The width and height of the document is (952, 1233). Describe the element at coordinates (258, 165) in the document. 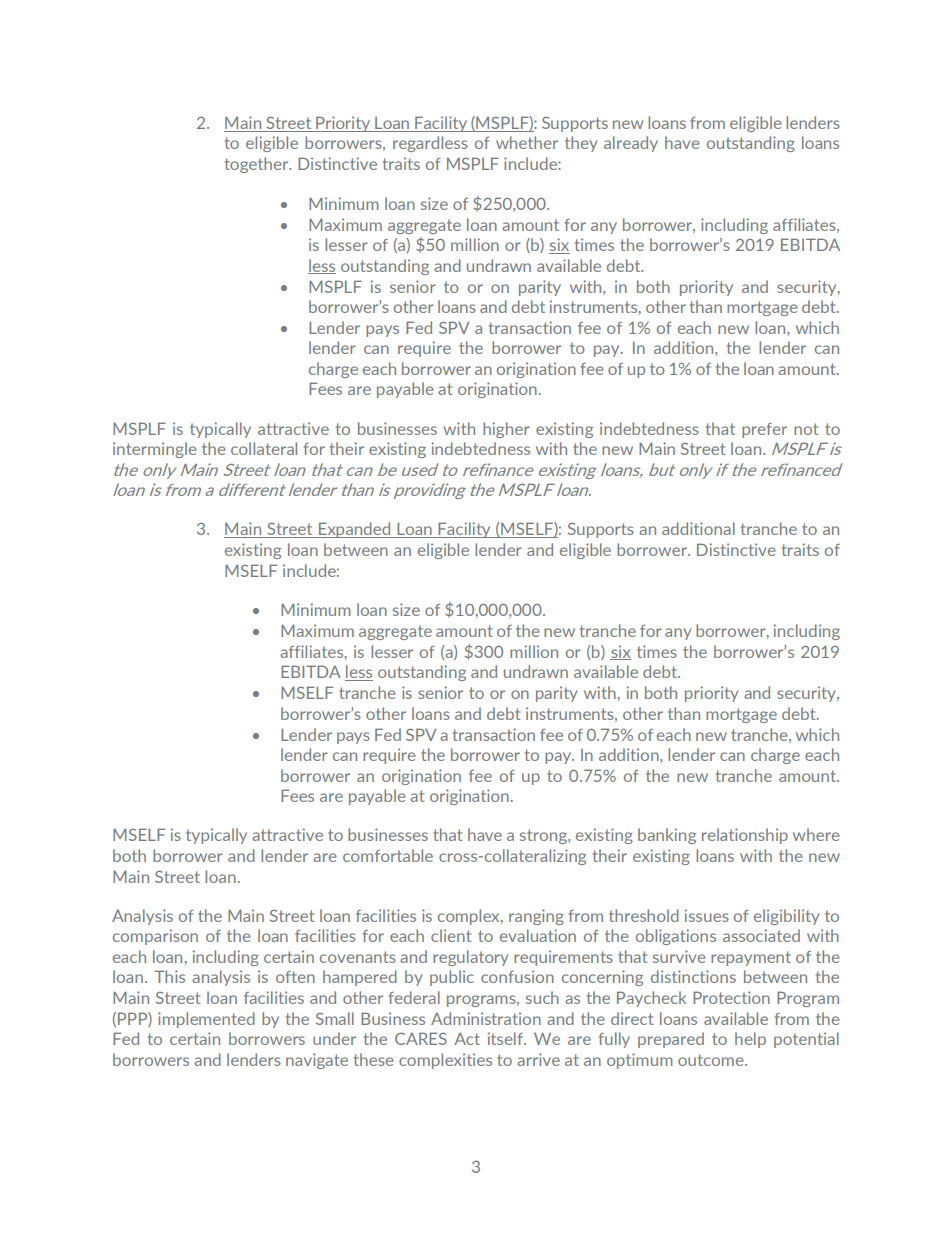

I see `together` at that location.
